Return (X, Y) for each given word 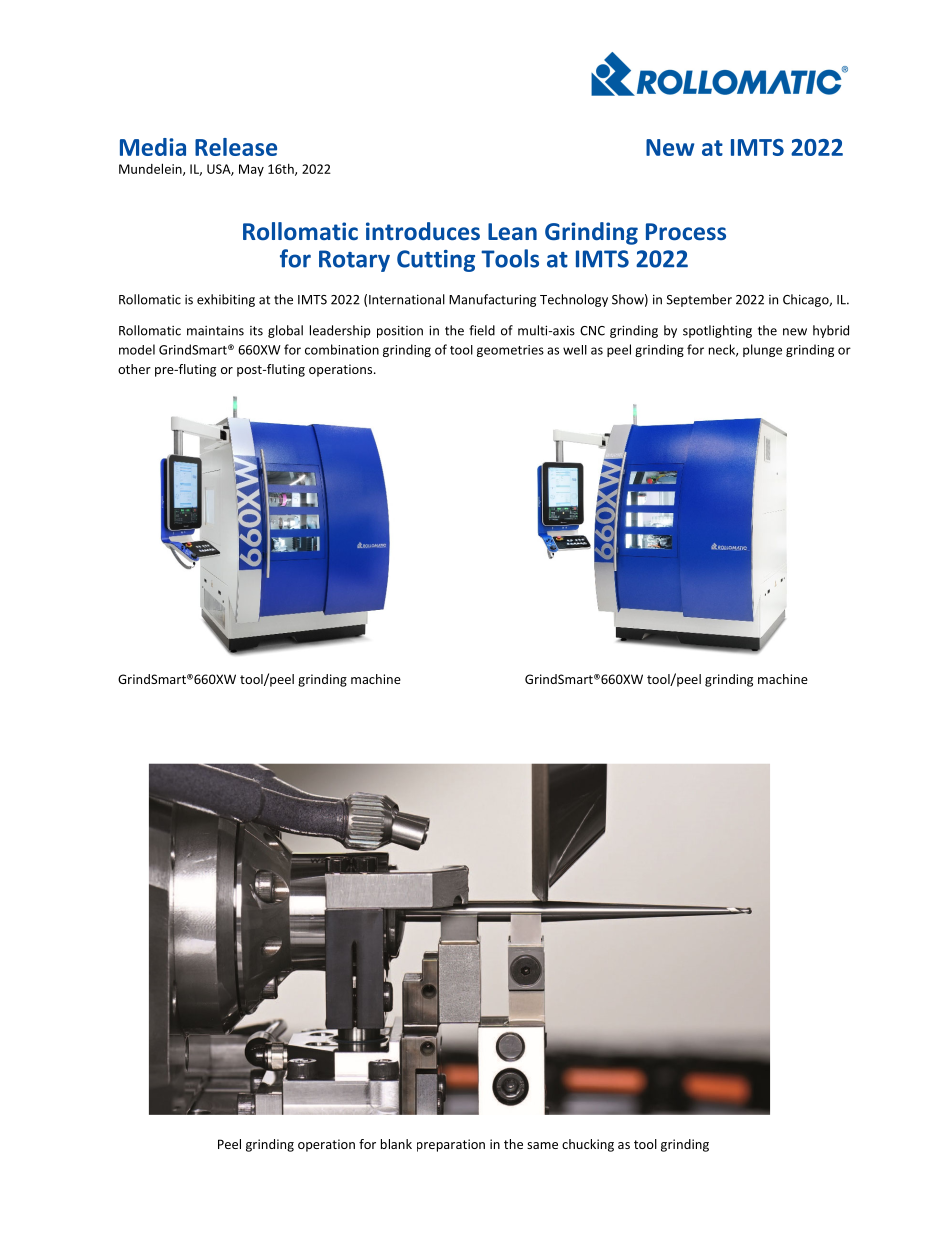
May (251, 170)
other (134, 369)
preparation (451, 1145)
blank (396, 1144)
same (542, 1145)
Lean (512, 231)
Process (686, 232)
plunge (762, 350)
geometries (510, 351)
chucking (588, 1145)
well (575, 350)
